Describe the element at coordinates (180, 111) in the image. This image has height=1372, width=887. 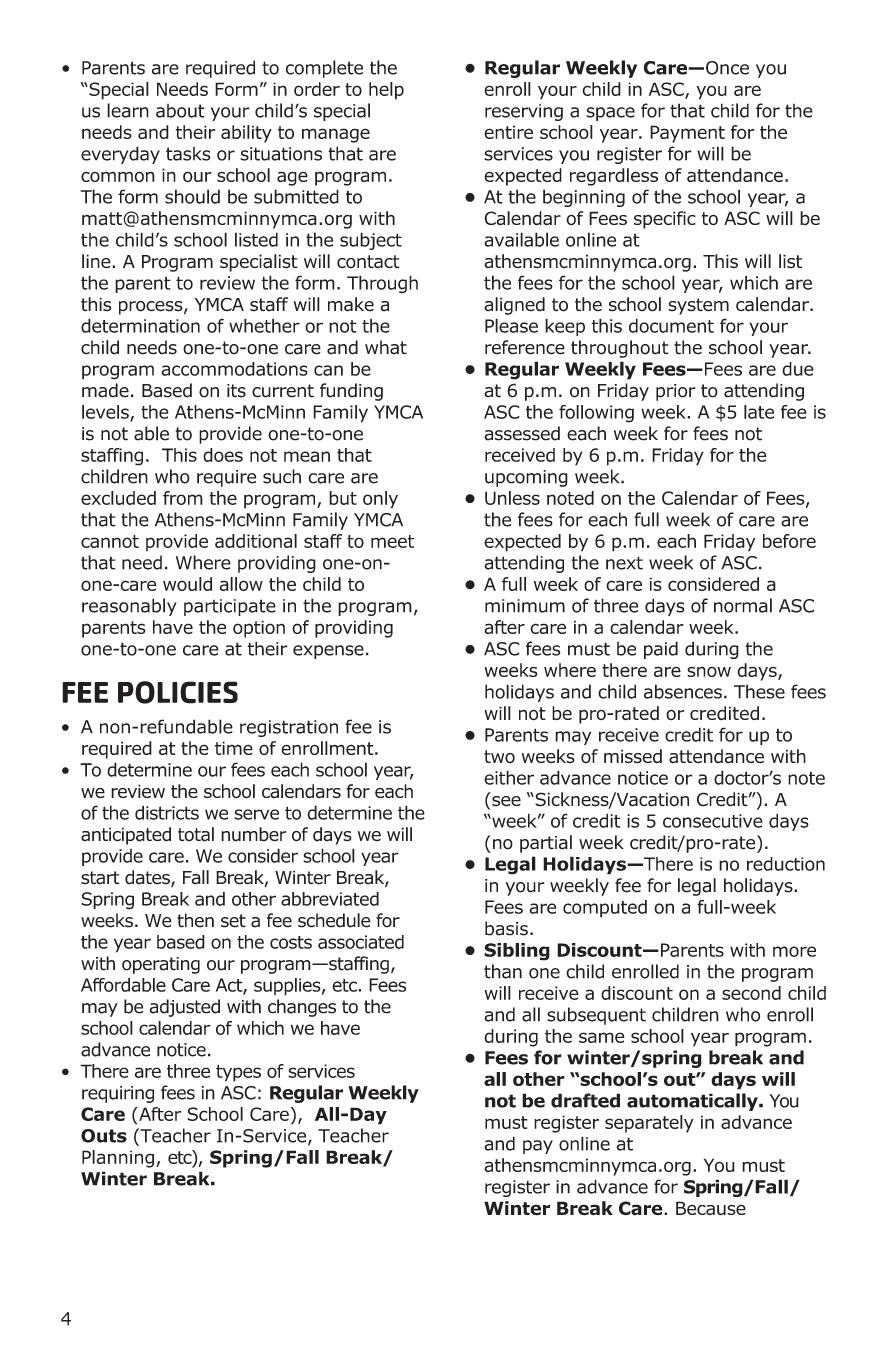
I see `about` at that location.
